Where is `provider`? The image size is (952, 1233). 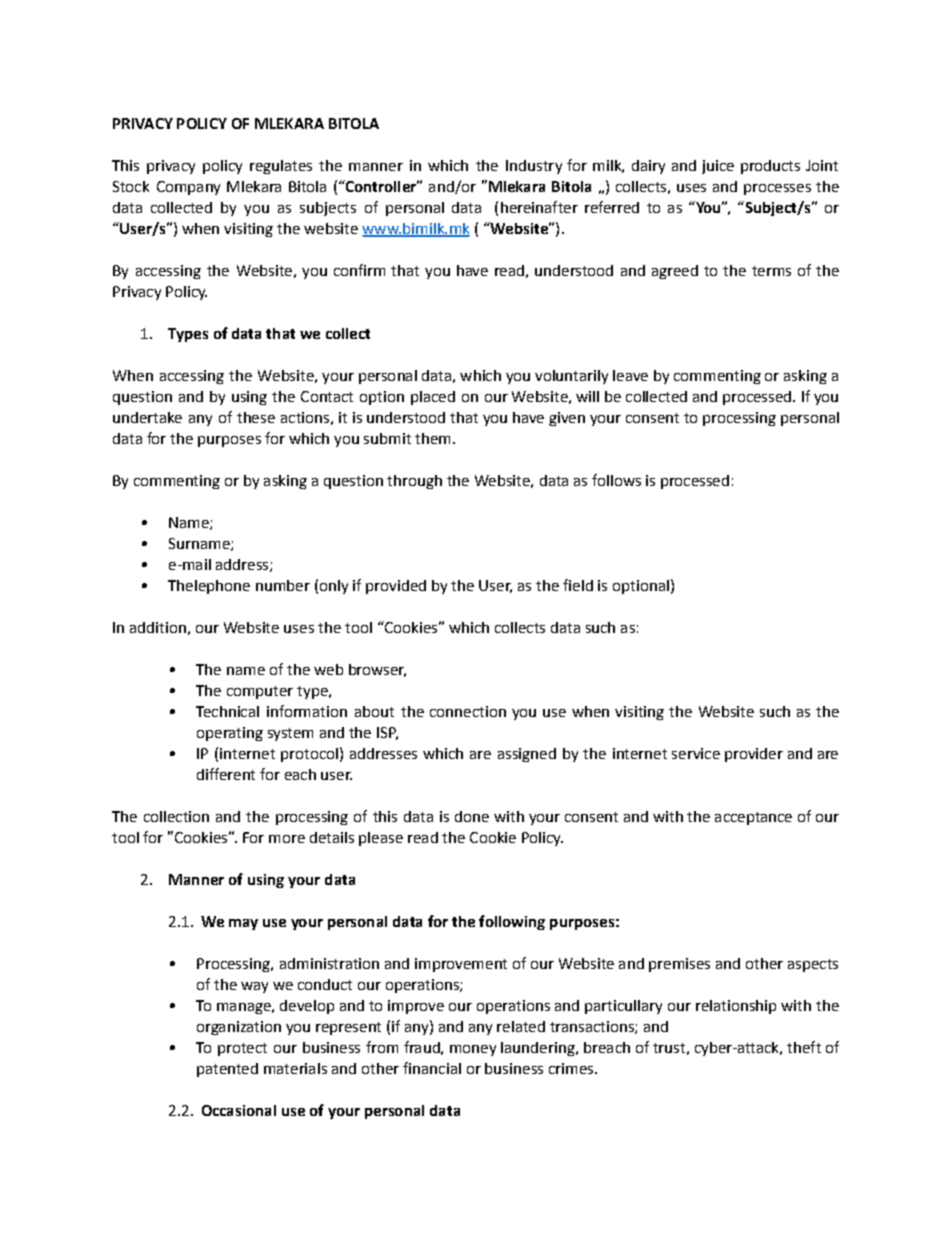 provider is located at coordinates (754, 755).
